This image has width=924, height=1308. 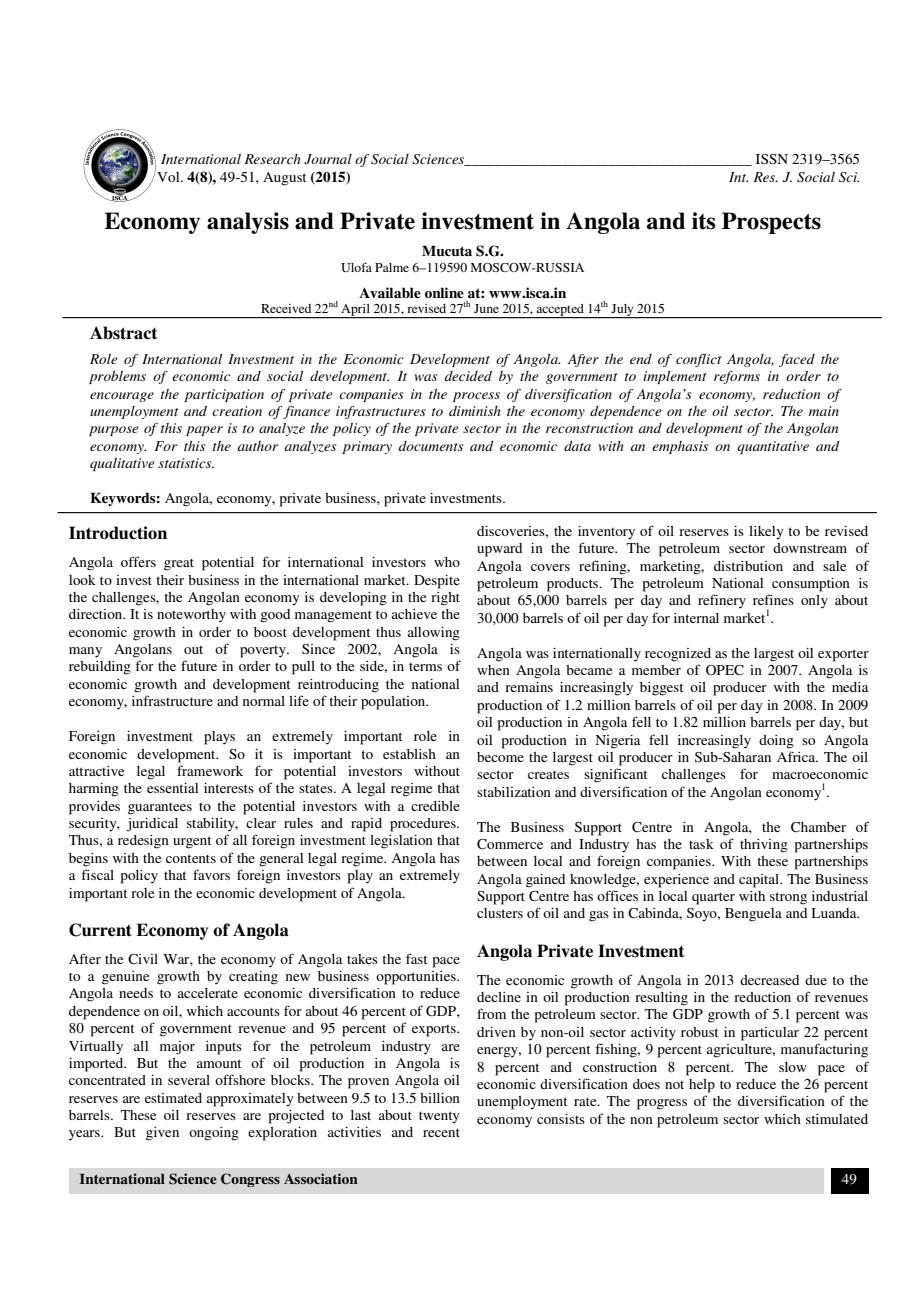 I want to click on stimulated, so click(x=837, y=1119).
